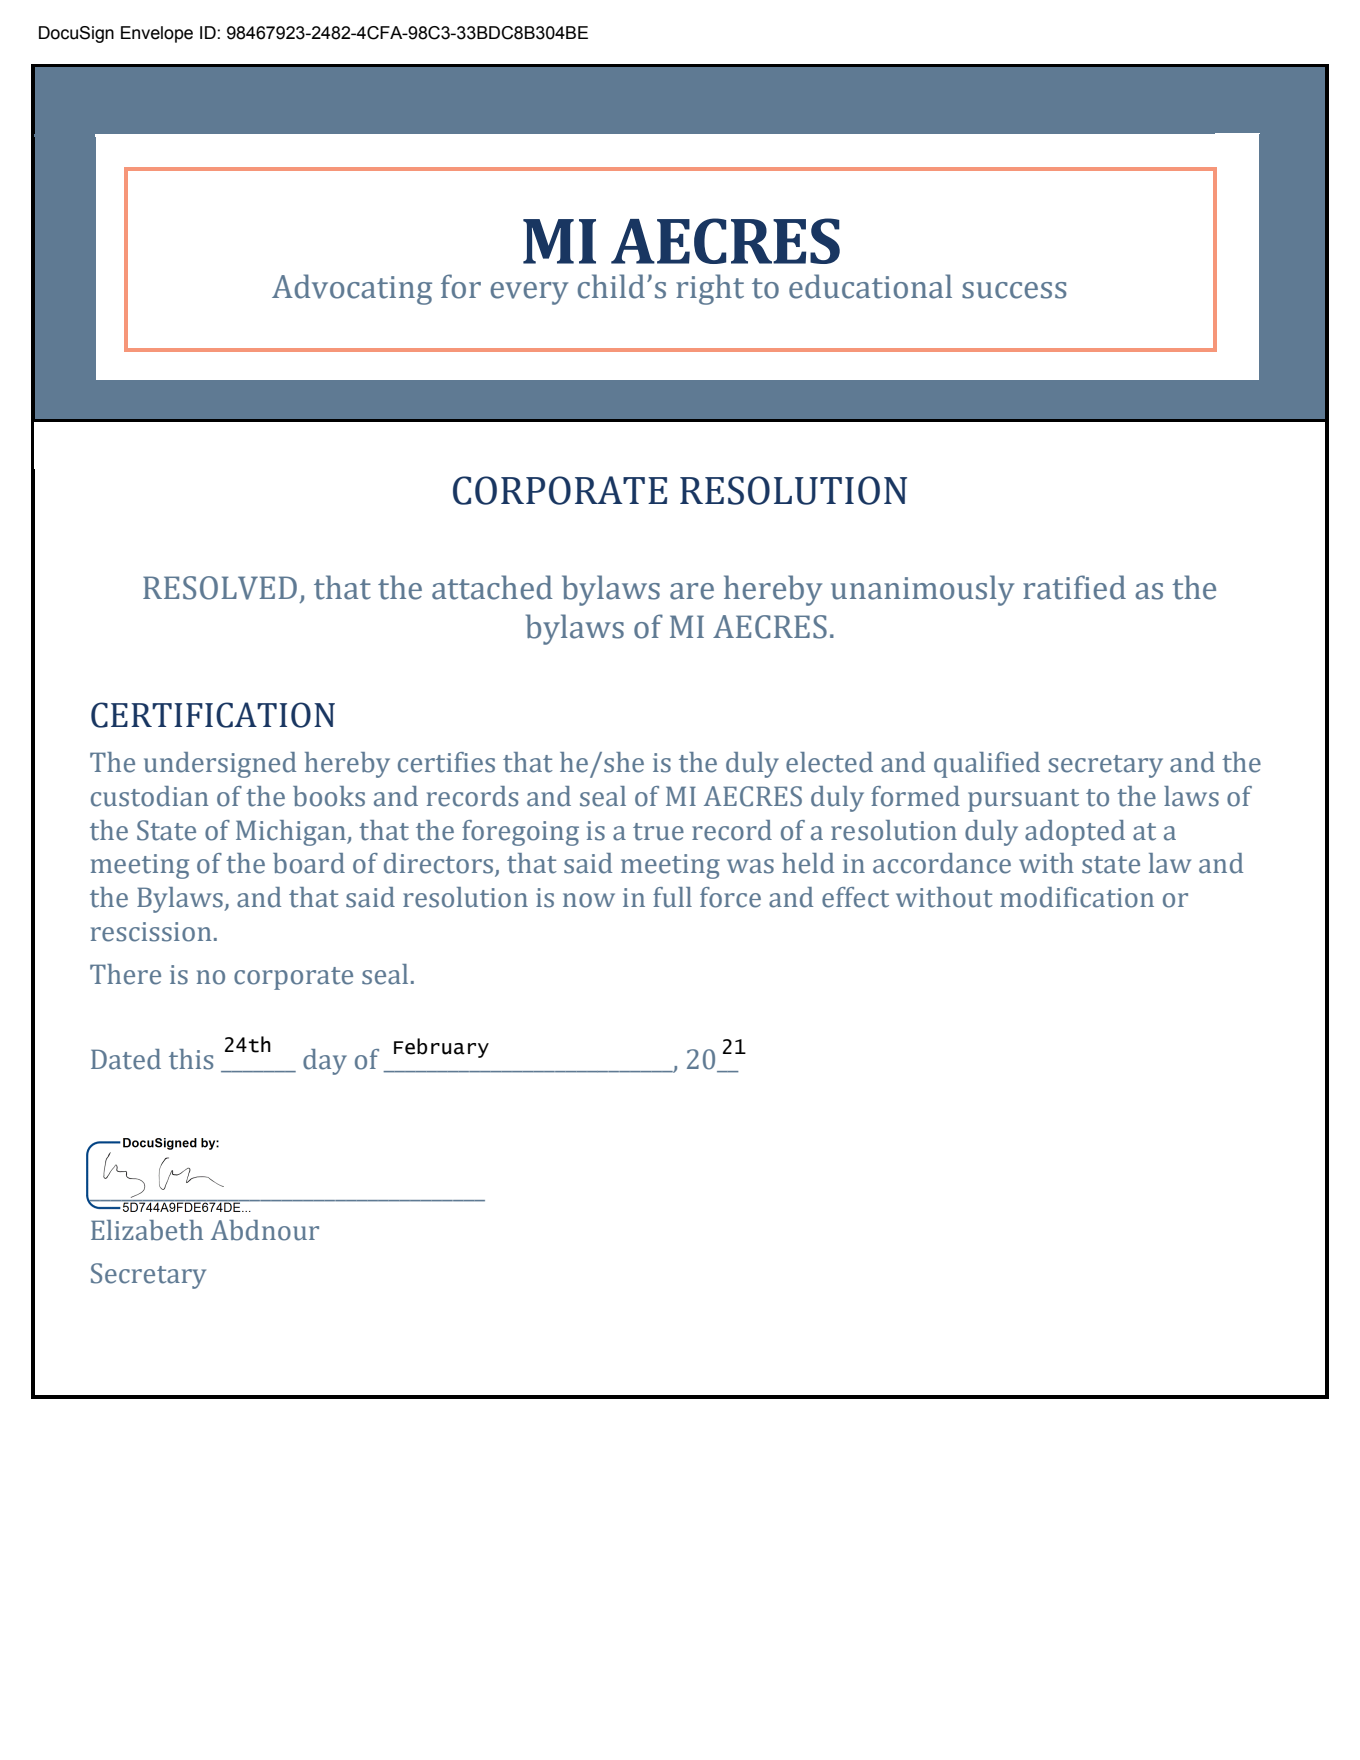  I want to click on unanimously, so click(922, 590).
